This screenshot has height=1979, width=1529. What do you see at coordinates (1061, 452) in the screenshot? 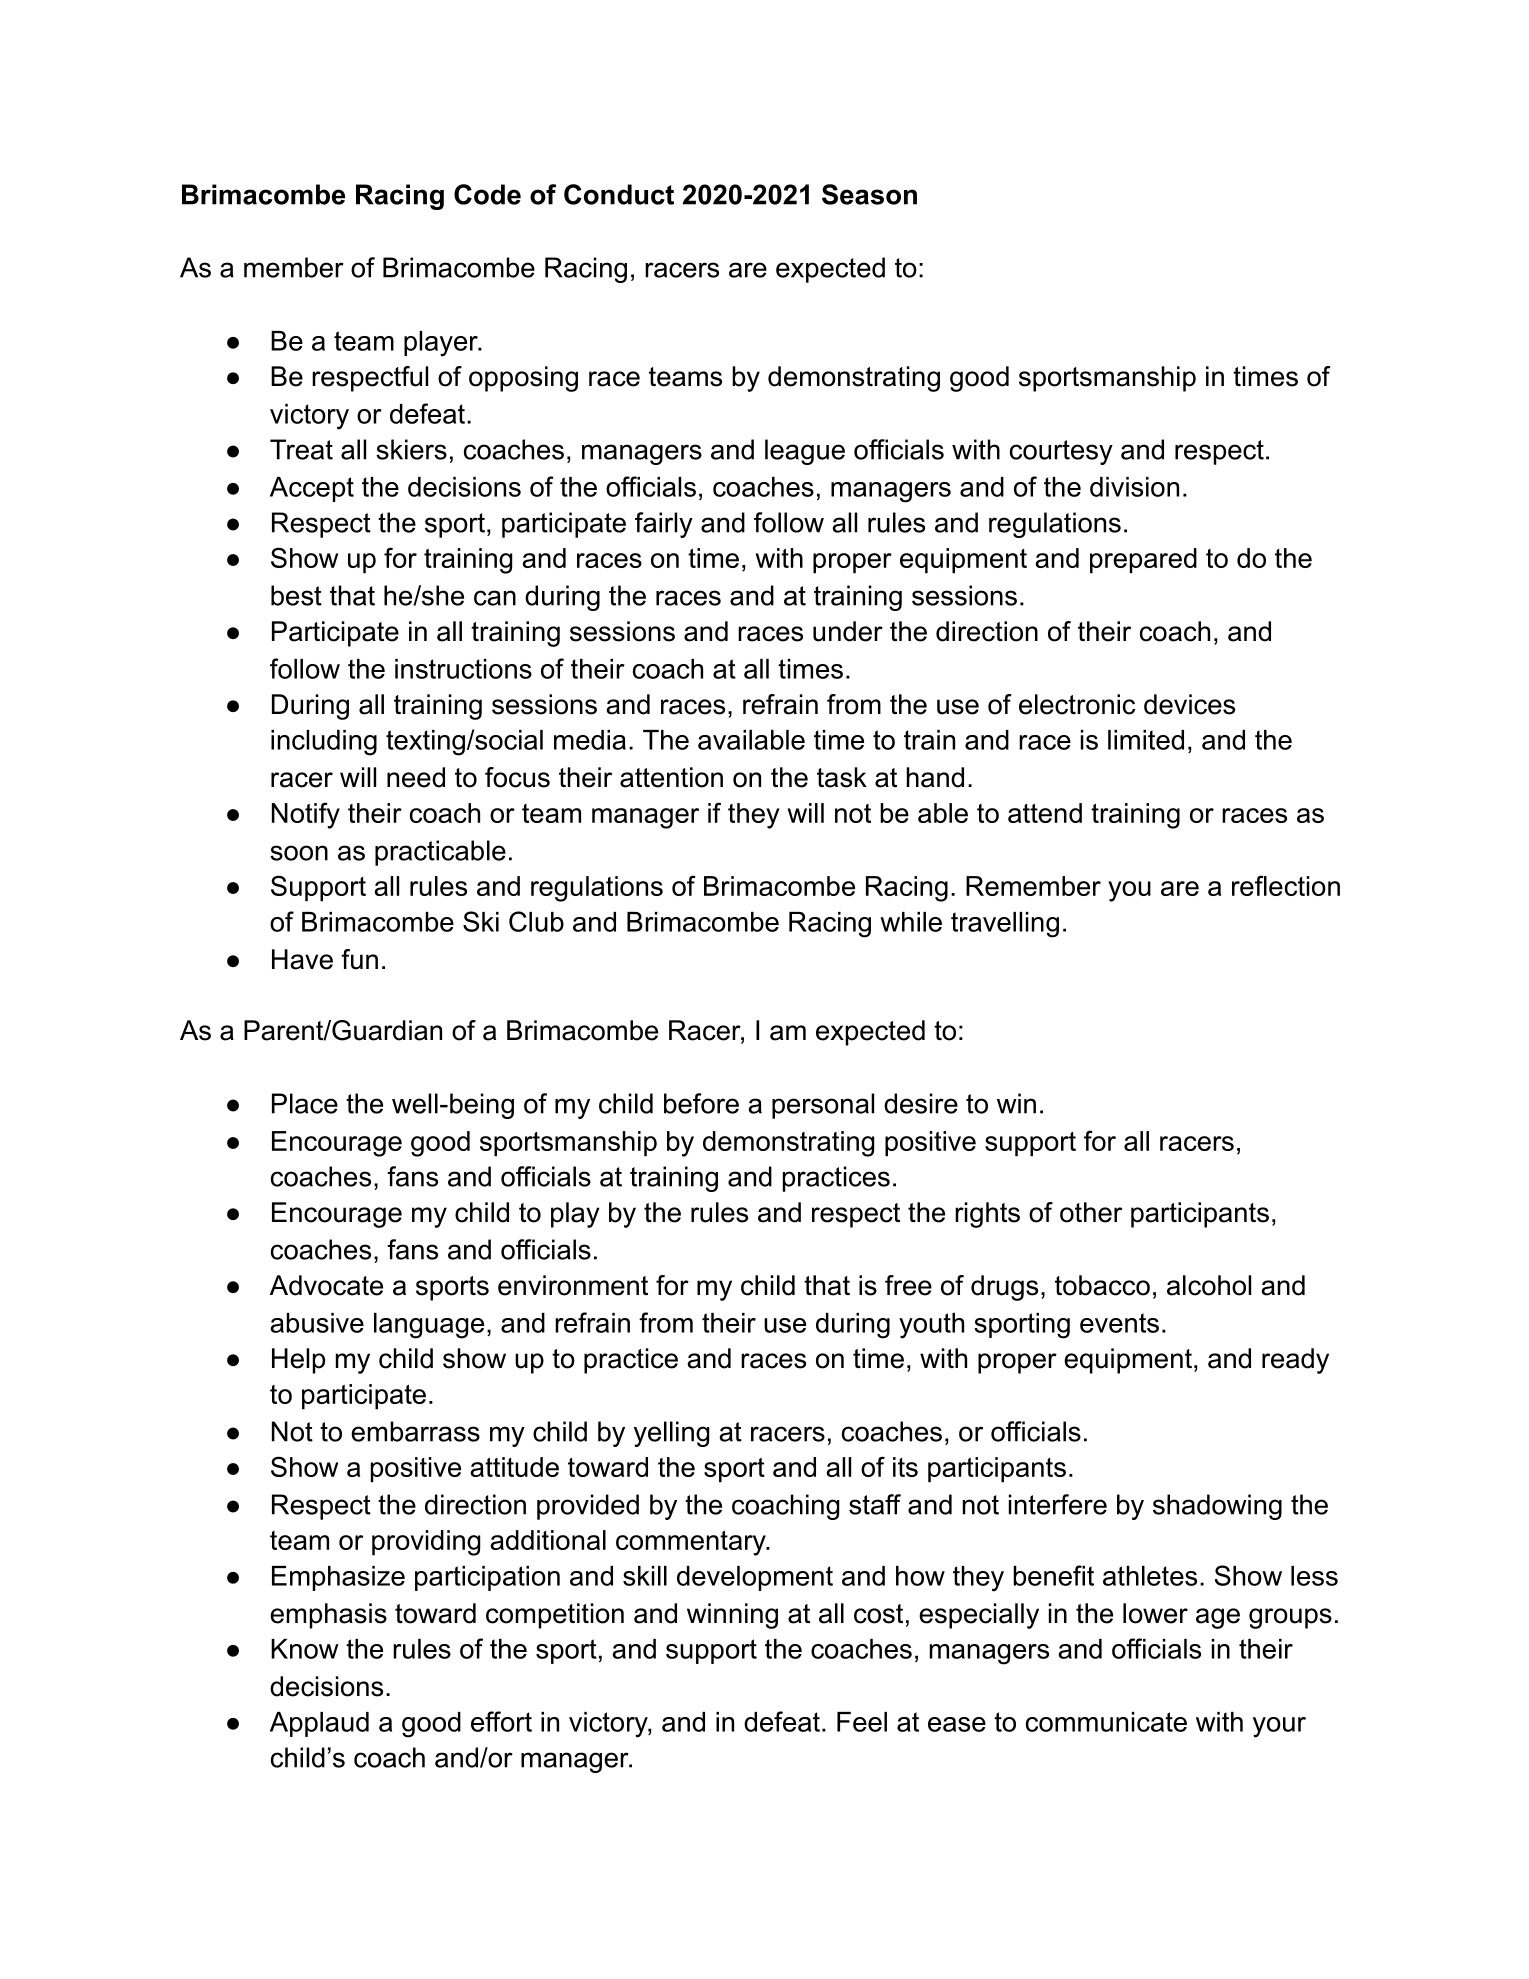
I see `courtesy` at bounding box center [1061, 452].
